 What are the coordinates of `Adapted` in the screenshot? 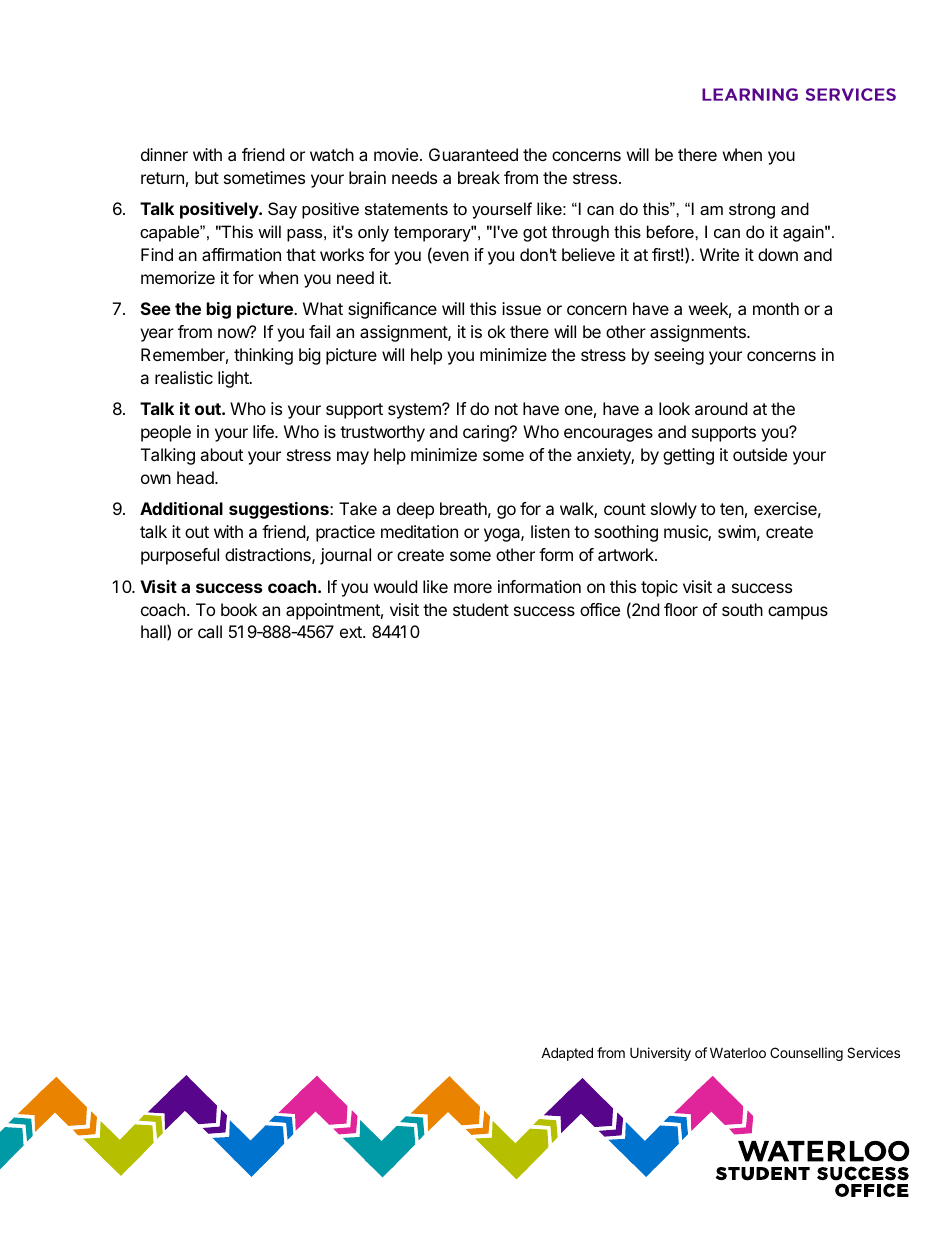 It's located at (567, 1054).
